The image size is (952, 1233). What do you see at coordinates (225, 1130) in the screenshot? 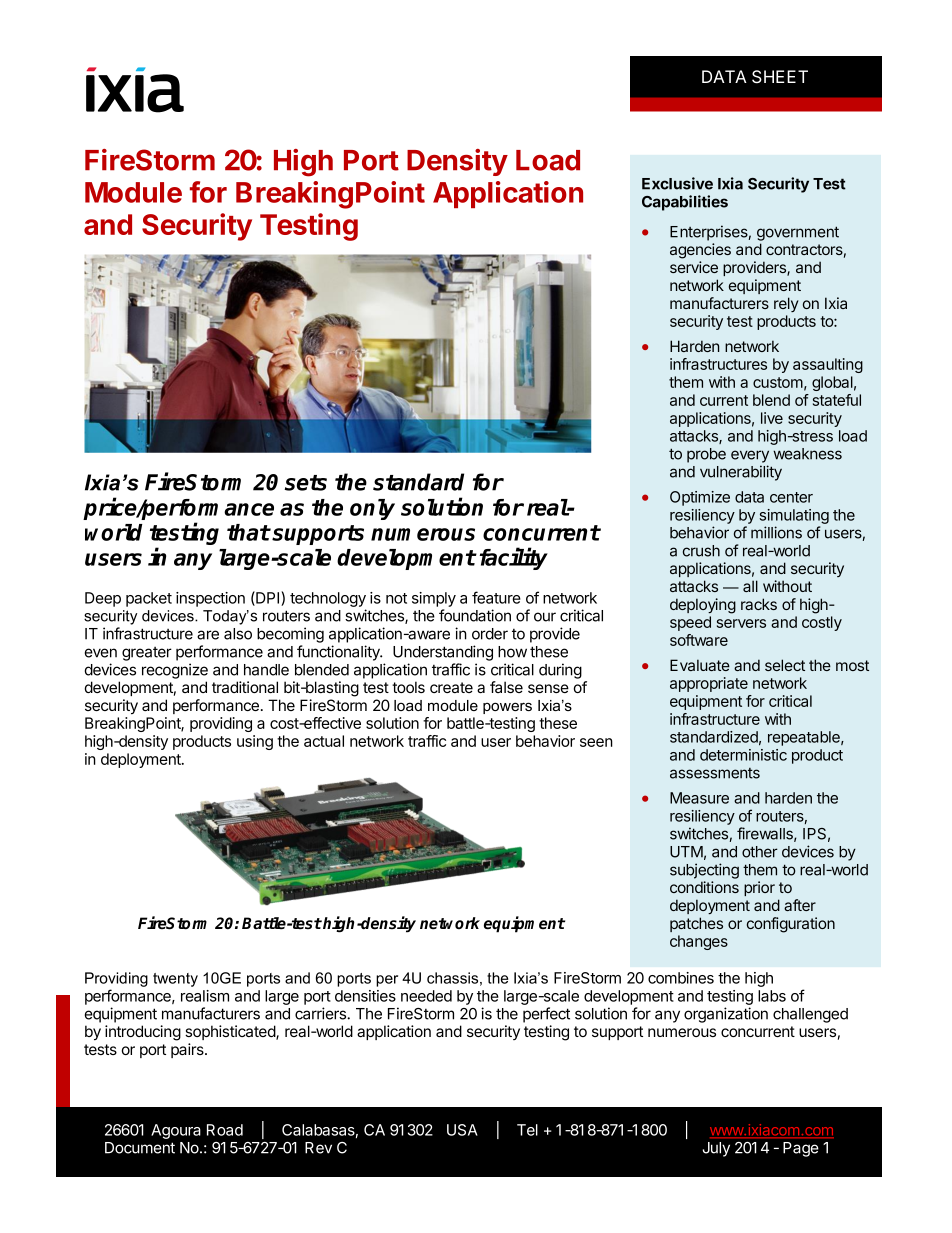
I see `Road` at bounding box center [225, 1130].
